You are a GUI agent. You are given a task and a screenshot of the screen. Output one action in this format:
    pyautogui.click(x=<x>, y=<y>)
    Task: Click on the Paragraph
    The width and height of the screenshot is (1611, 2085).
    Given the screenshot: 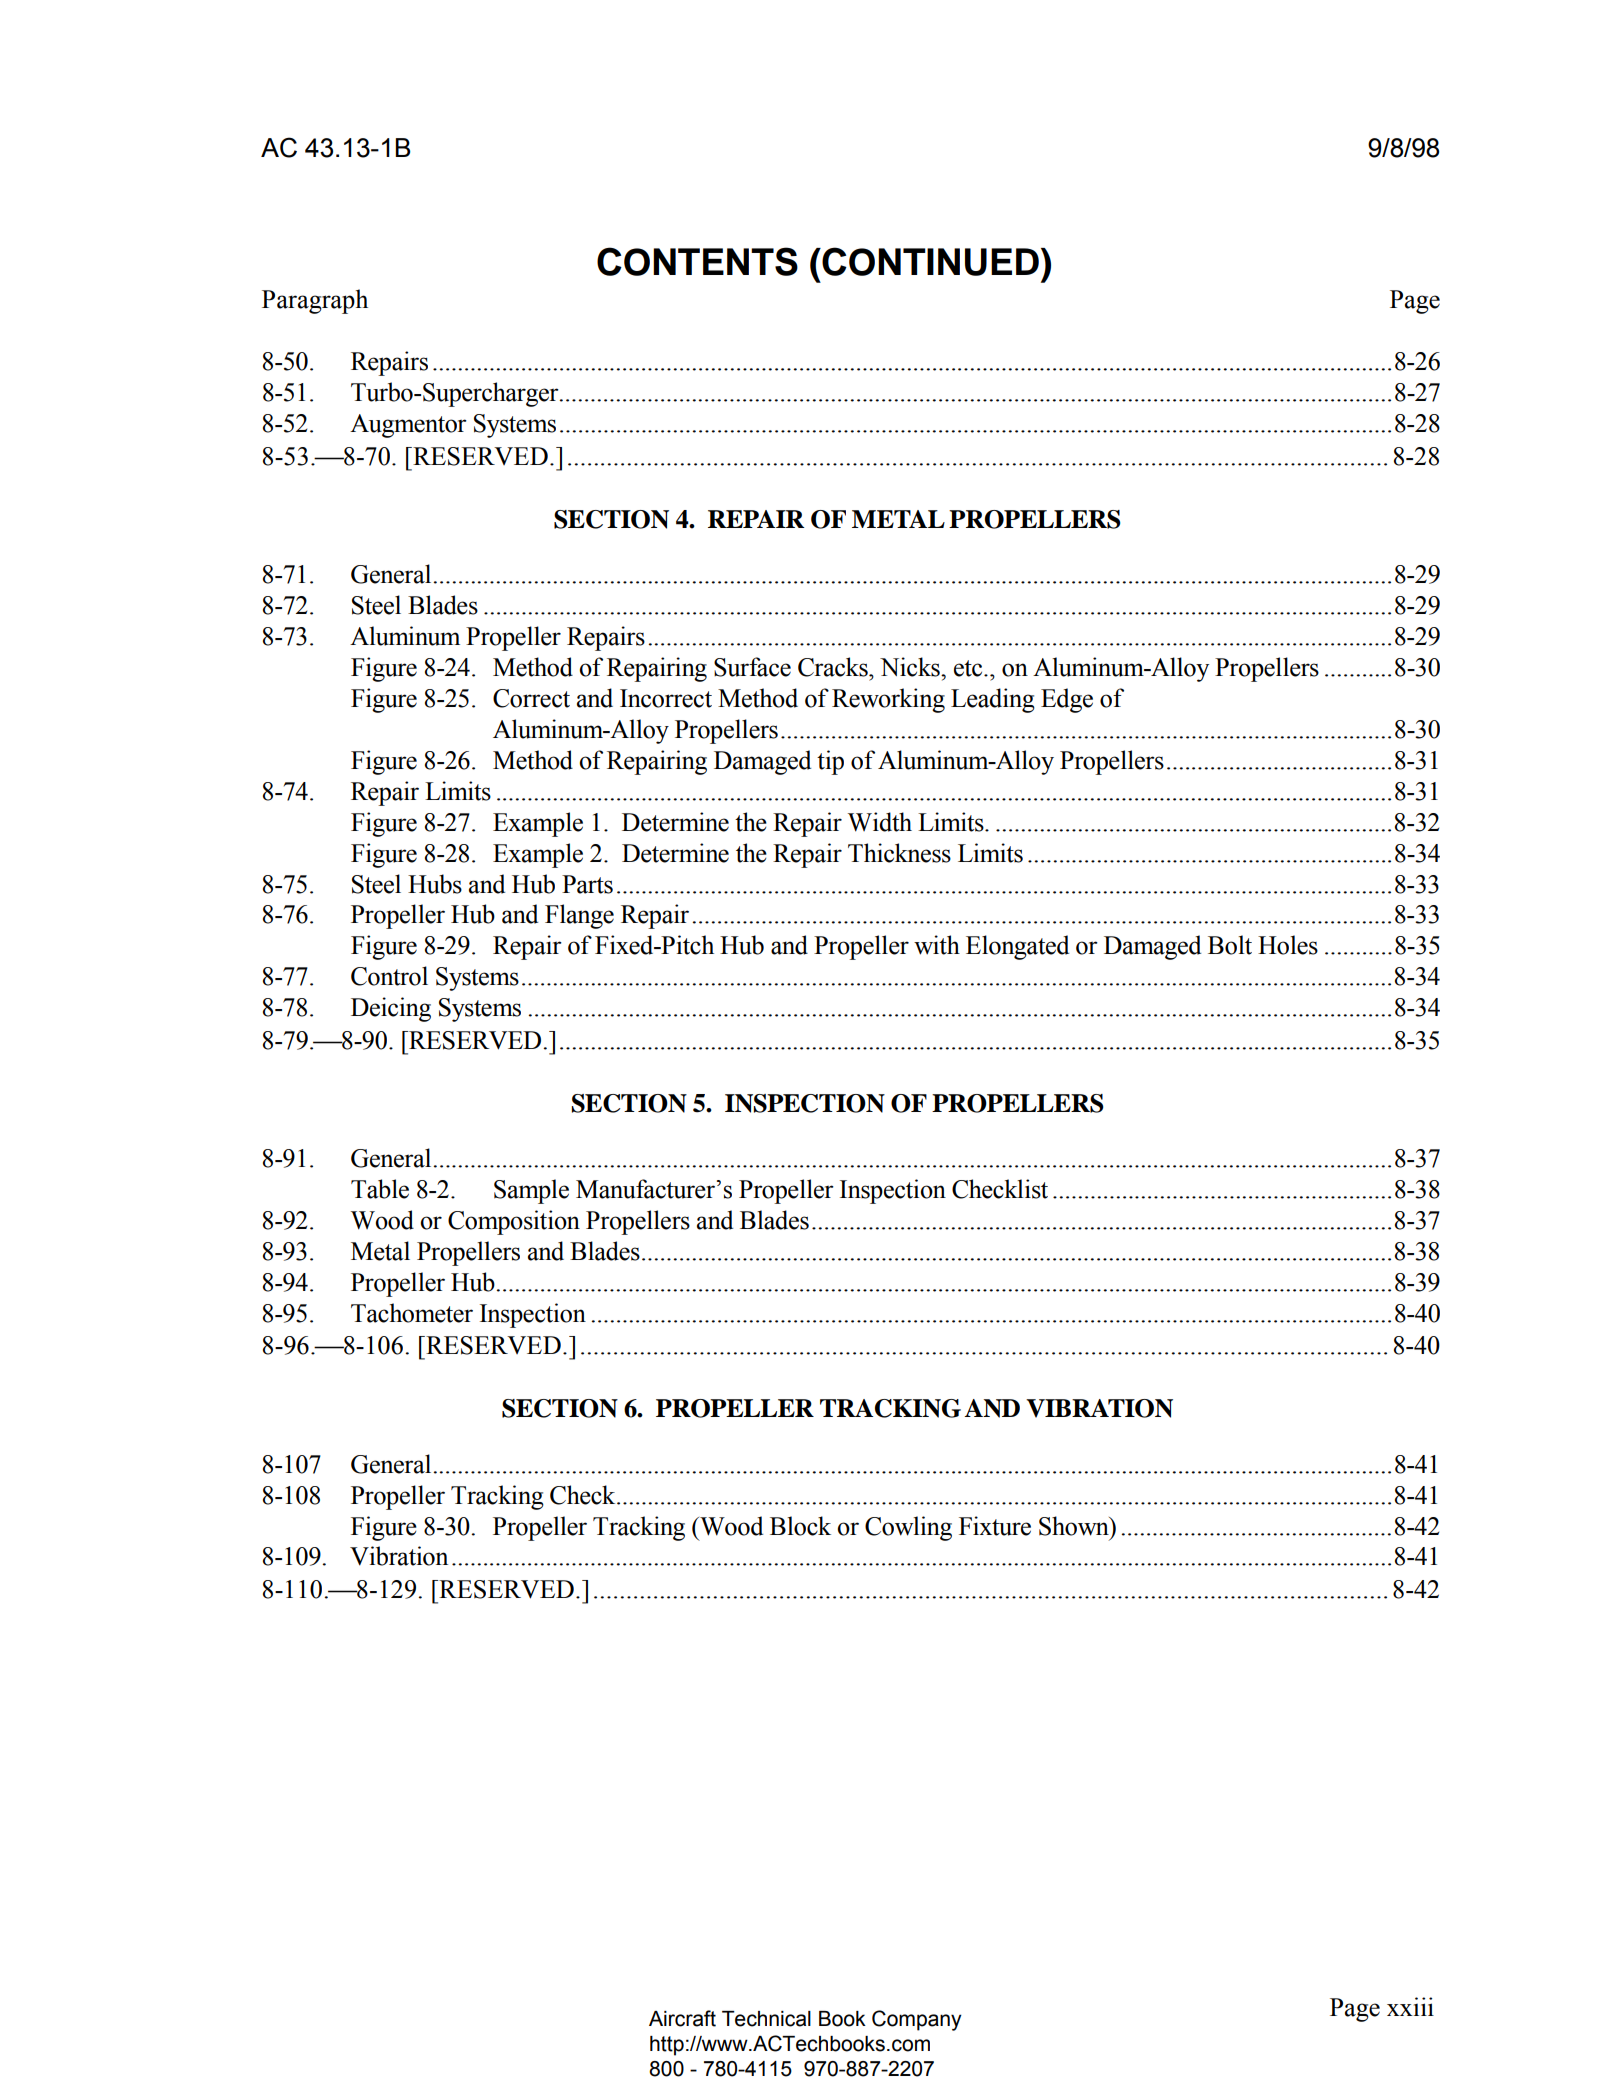 What is the action you would take?
    pyautogui.click(x=315, y=301)
